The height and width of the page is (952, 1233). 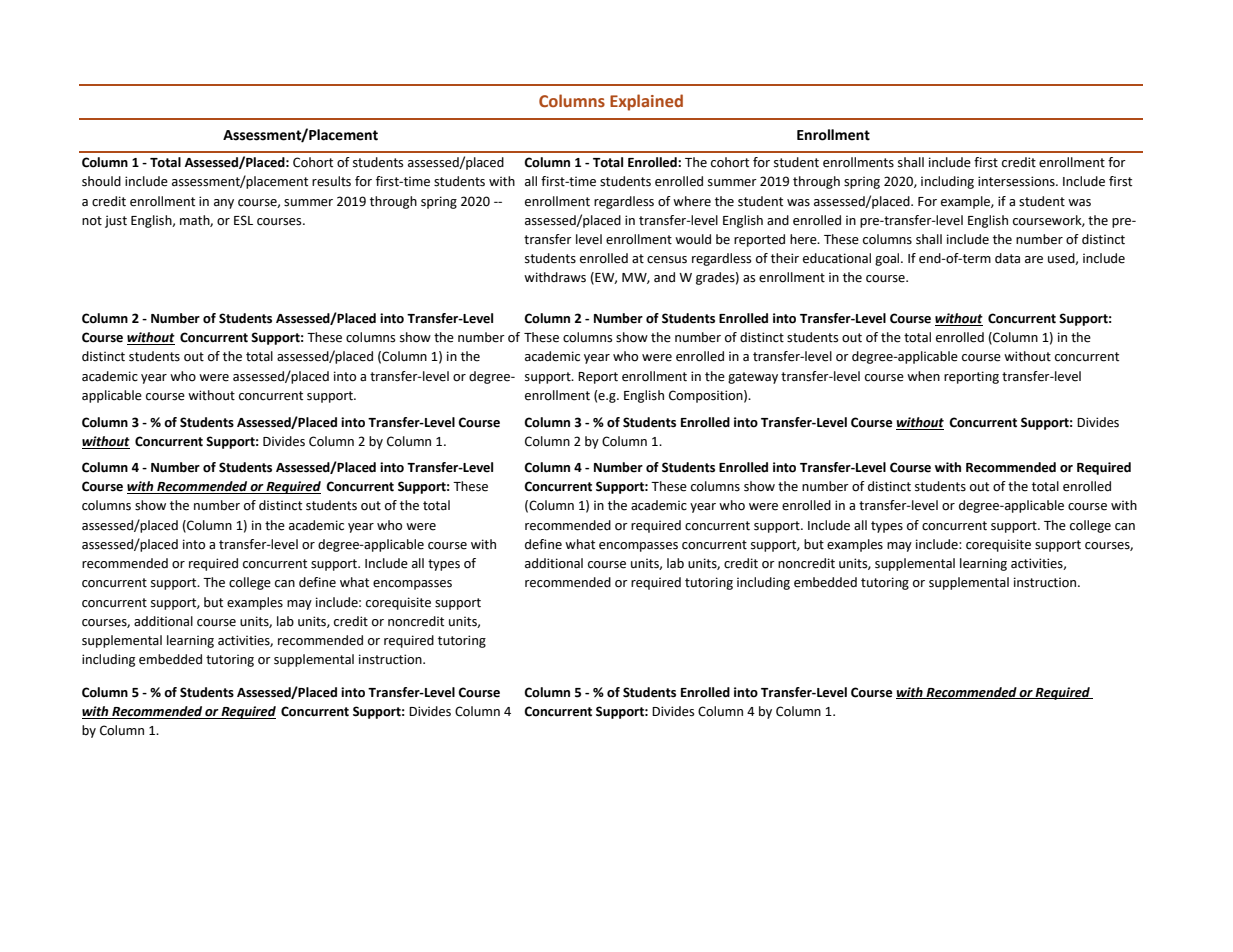 What do you see at coordinates (646, 102) in the page?
I see `Explained` at bounding box center [646, 102].
